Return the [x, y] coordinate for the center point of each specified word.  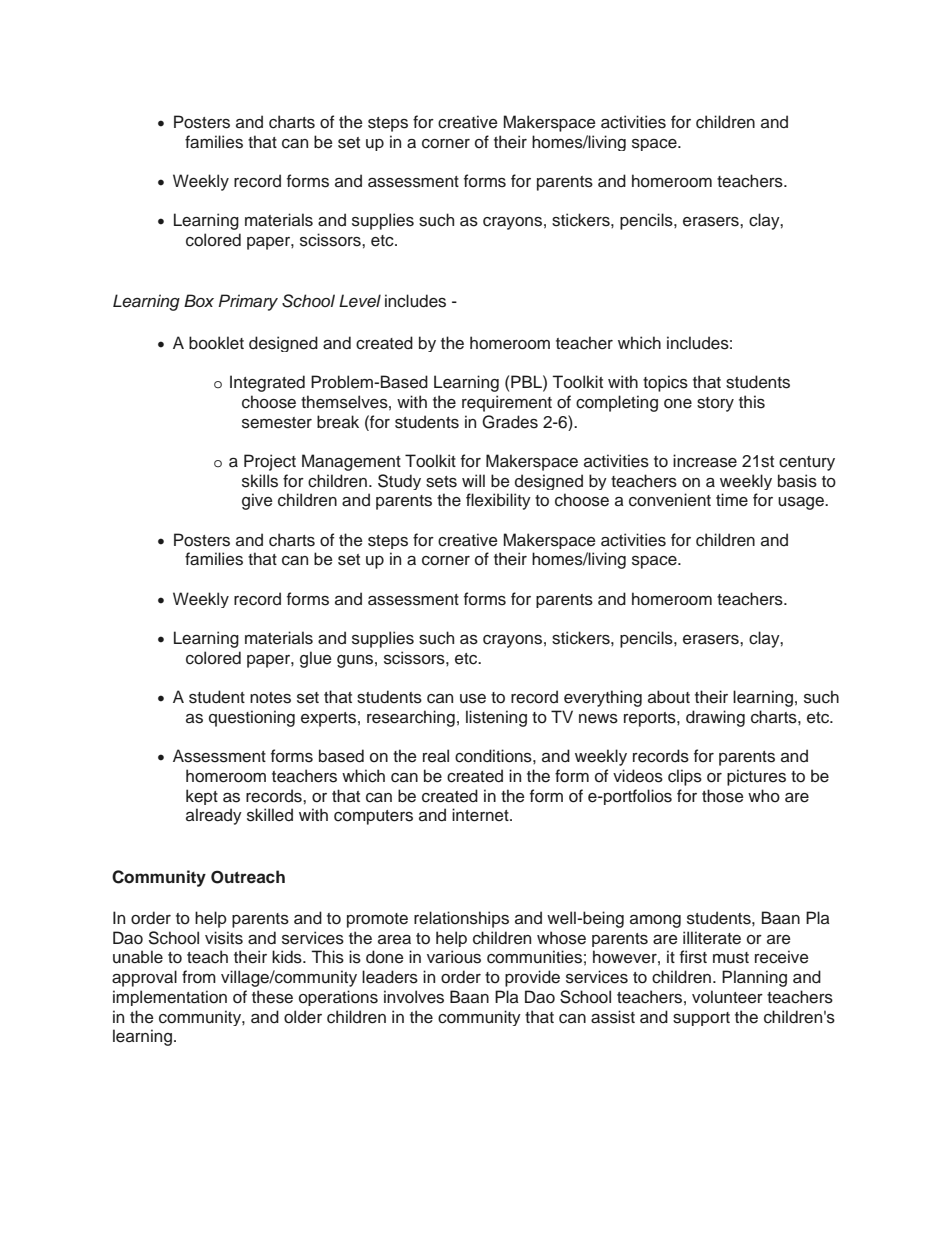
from [199, 977]
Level [360, 301]
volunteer [727, 997]
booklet [216, 343]
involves [414, 997]
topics [665, 383]
